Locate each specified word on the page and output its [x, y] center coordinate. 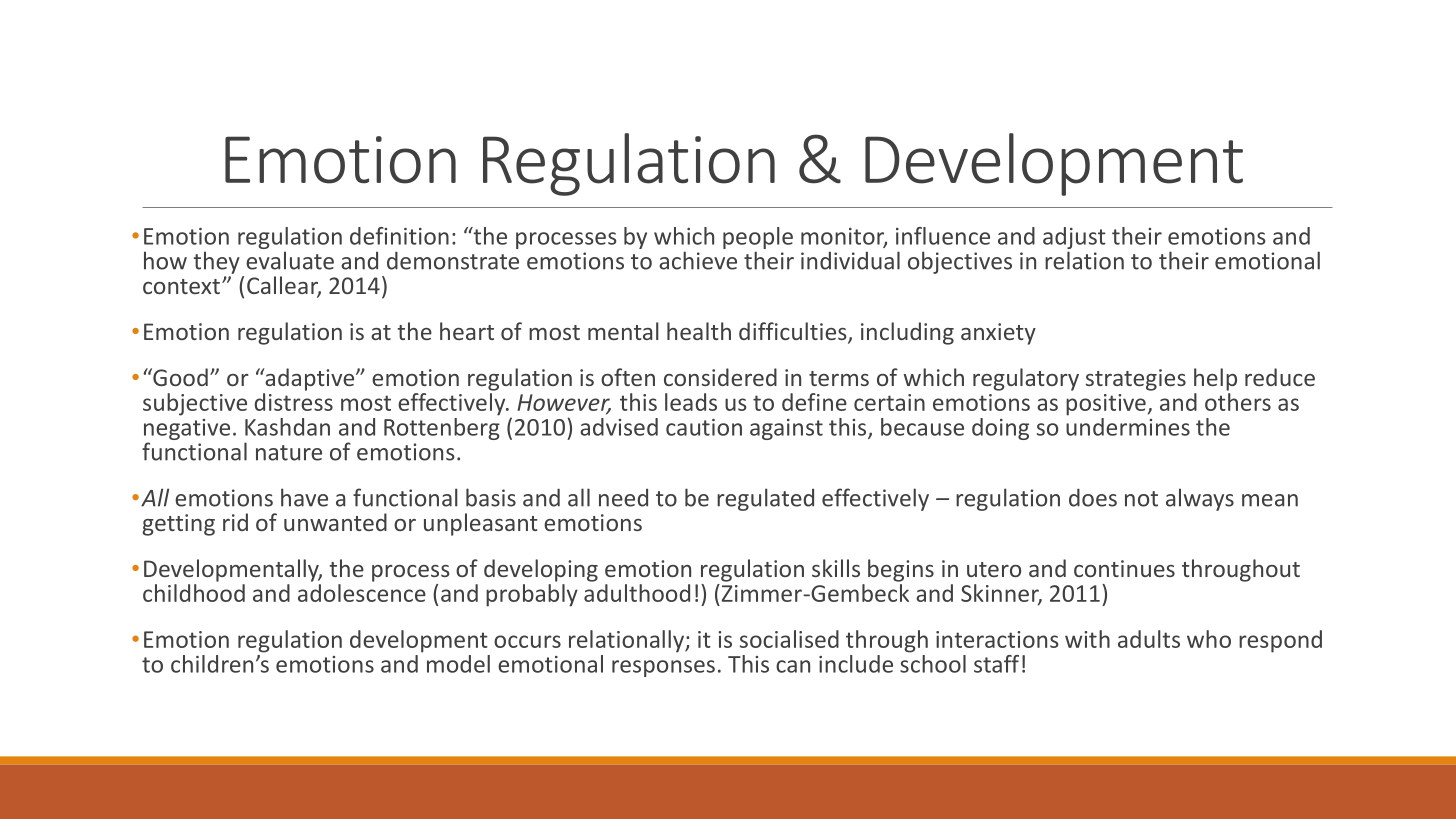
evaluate [290, 260]
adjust [1074, 239]
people [758, 239]
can [793, 666]
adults [1149, 639]
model [458, 664]
